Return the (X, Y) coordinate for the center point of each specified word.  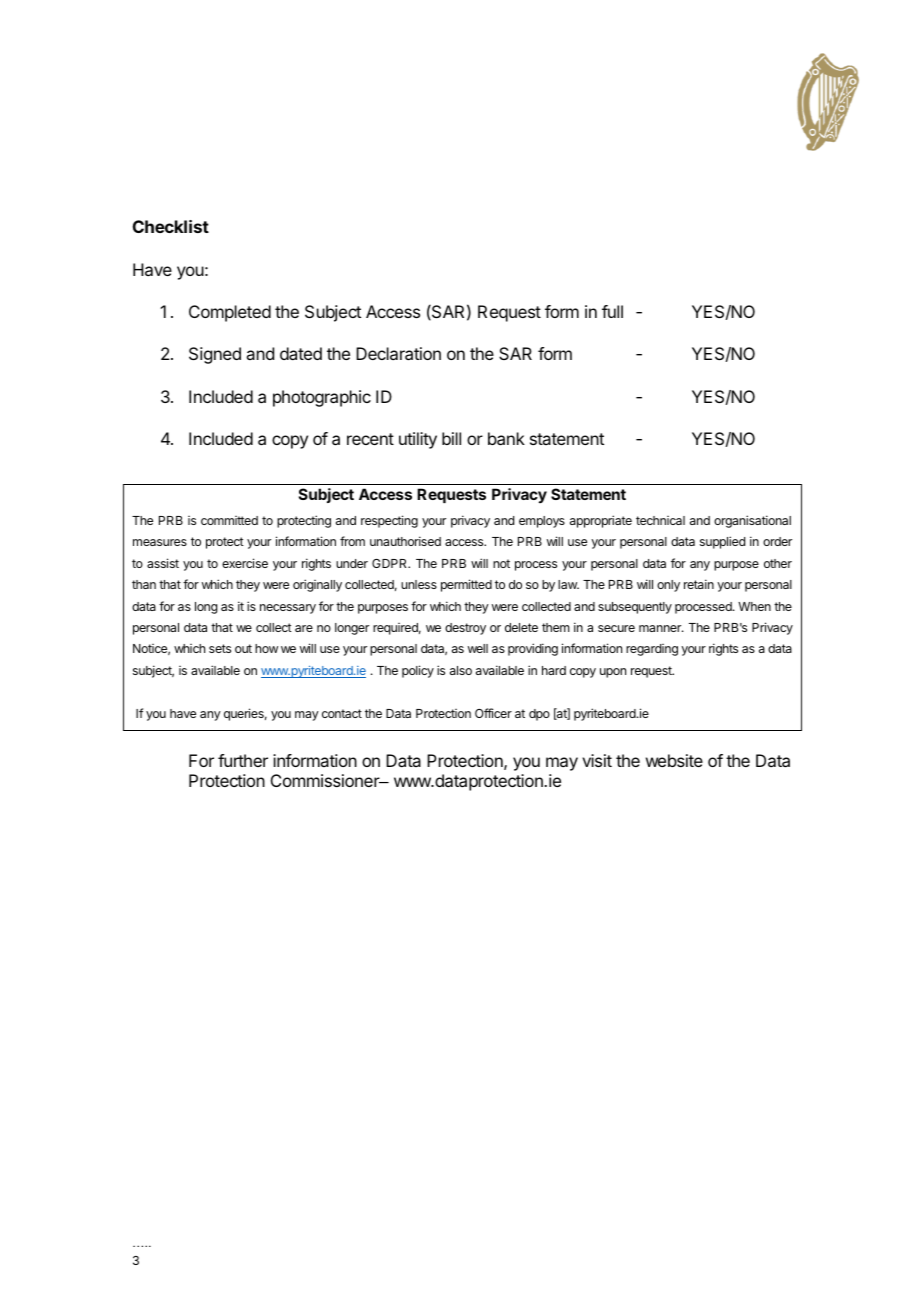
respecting (389, 521)
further (243, 760)
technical (660, 520)
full (612, 311)
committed (229, 520)
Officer (493, 713)
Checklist (171, 226)
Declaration (398, 353)
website (674, 760)
